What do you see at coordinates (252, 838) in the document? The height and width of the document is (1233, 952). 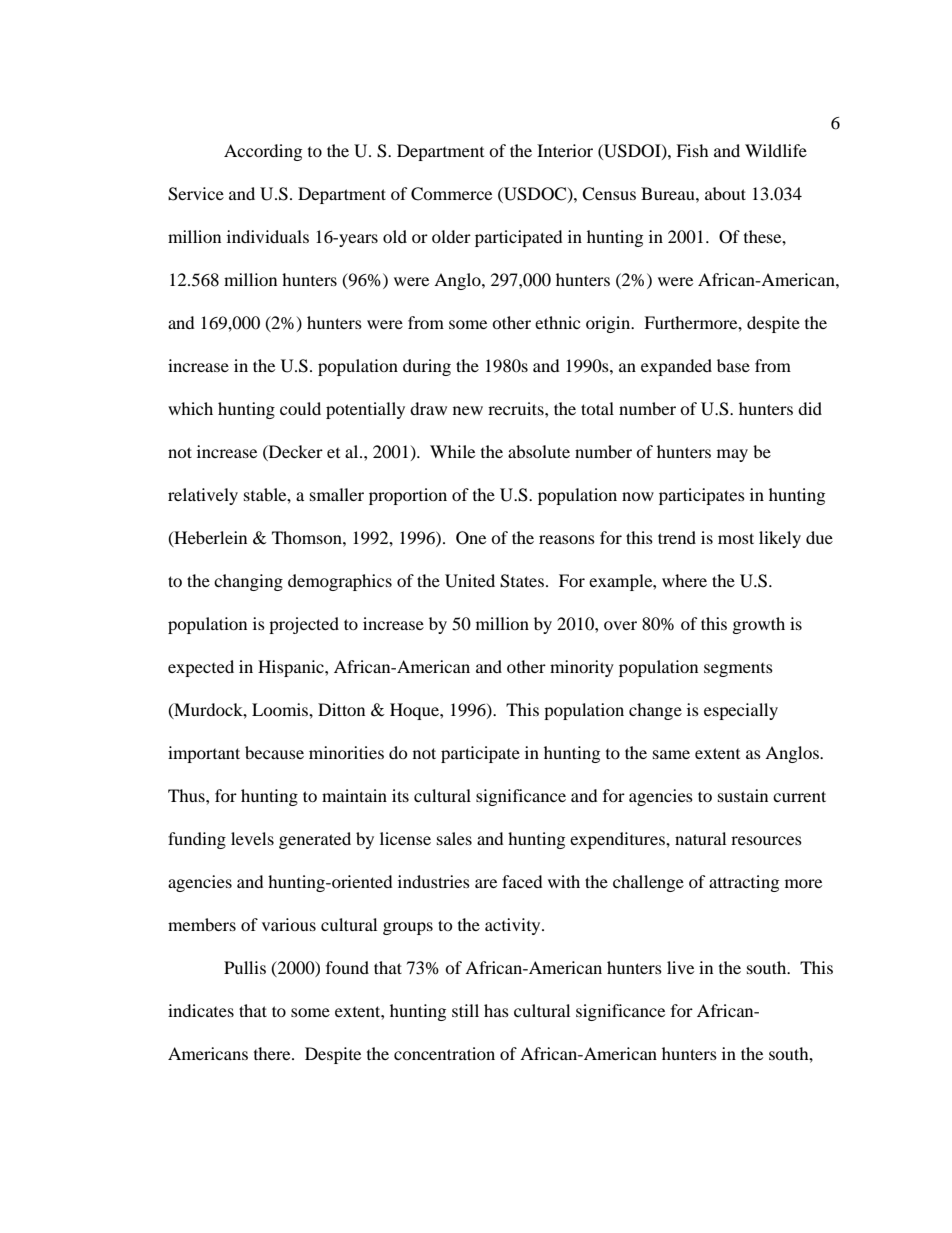 I see `levels` at bounding box center [252, 838].
